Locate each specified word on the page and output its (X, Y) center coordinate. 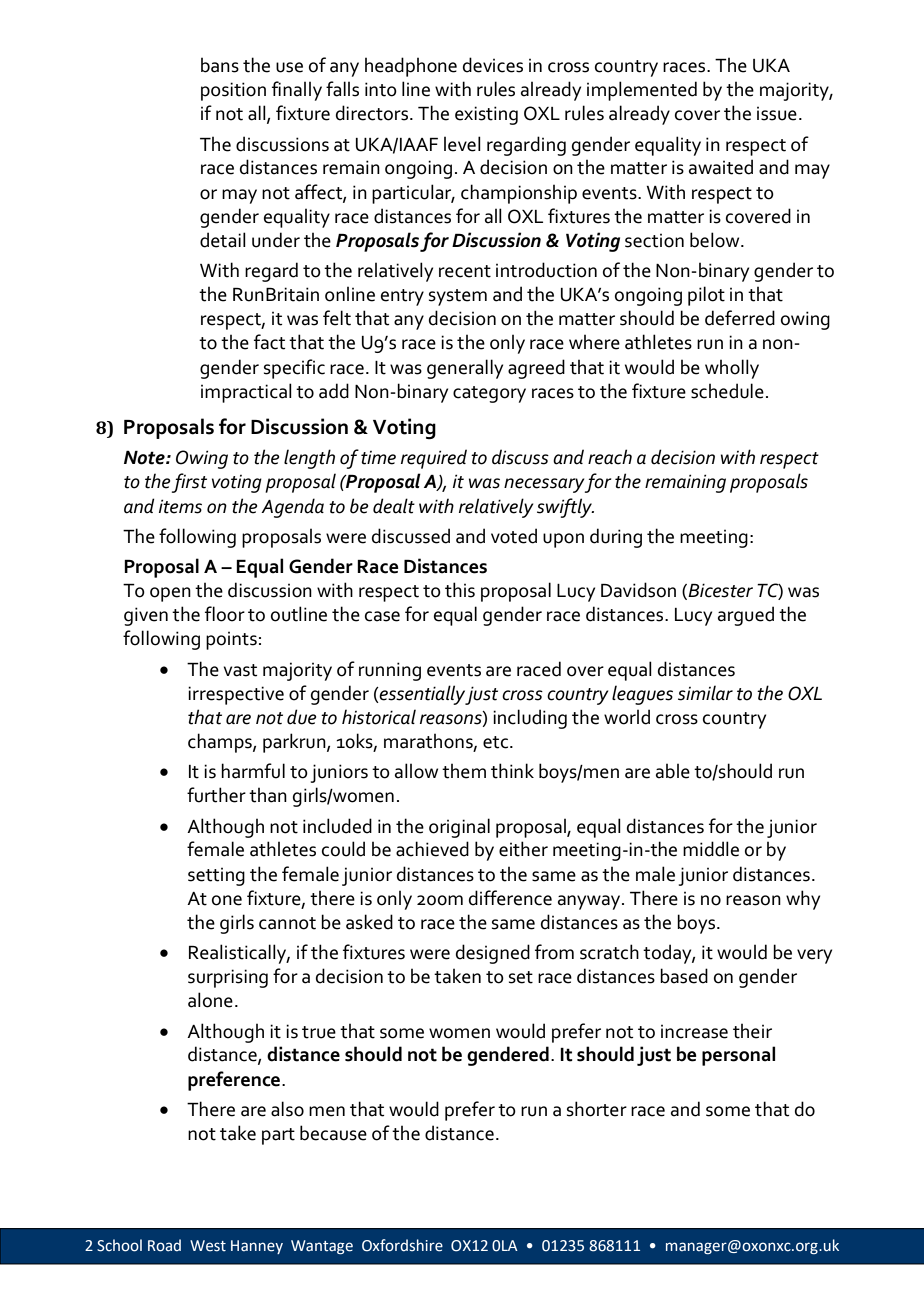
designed (493, 954)
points (231, 641)
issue (777, 114)
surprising (228, 978)
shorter (597, 1109)
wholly (732, 369)
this (460, 590)
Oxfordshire (402, 1245)
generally (465, 369)
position (233, 91)
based (684, 976)
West (208, 1246)
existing (486, 115)
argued (746, 616)
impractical (246, 393)
